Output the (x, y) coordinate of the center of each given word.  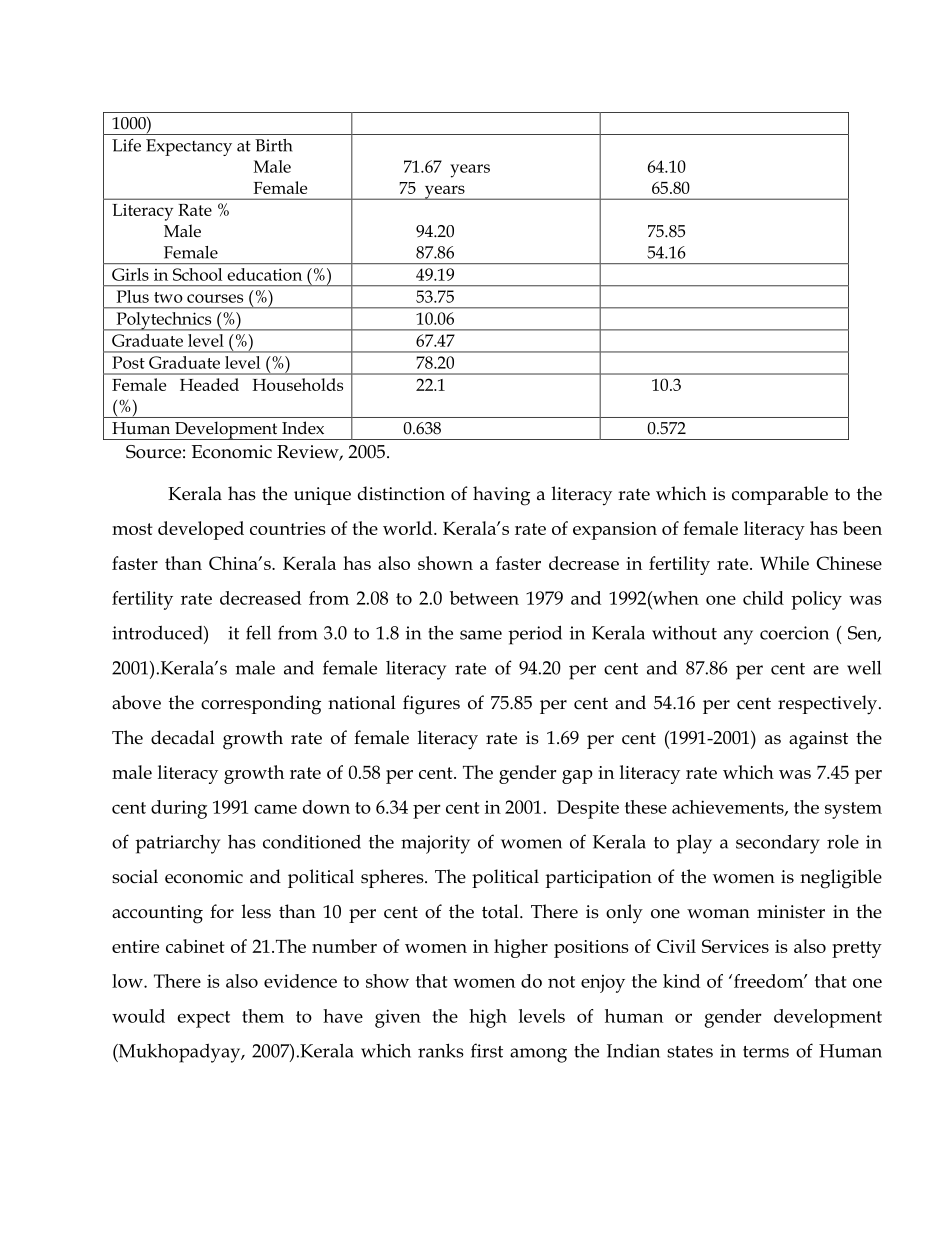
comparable (780, 495)
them (263, 1016)
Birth (274, 145)
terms (766, 1052)
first (487, 1050)
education (265, 274)
